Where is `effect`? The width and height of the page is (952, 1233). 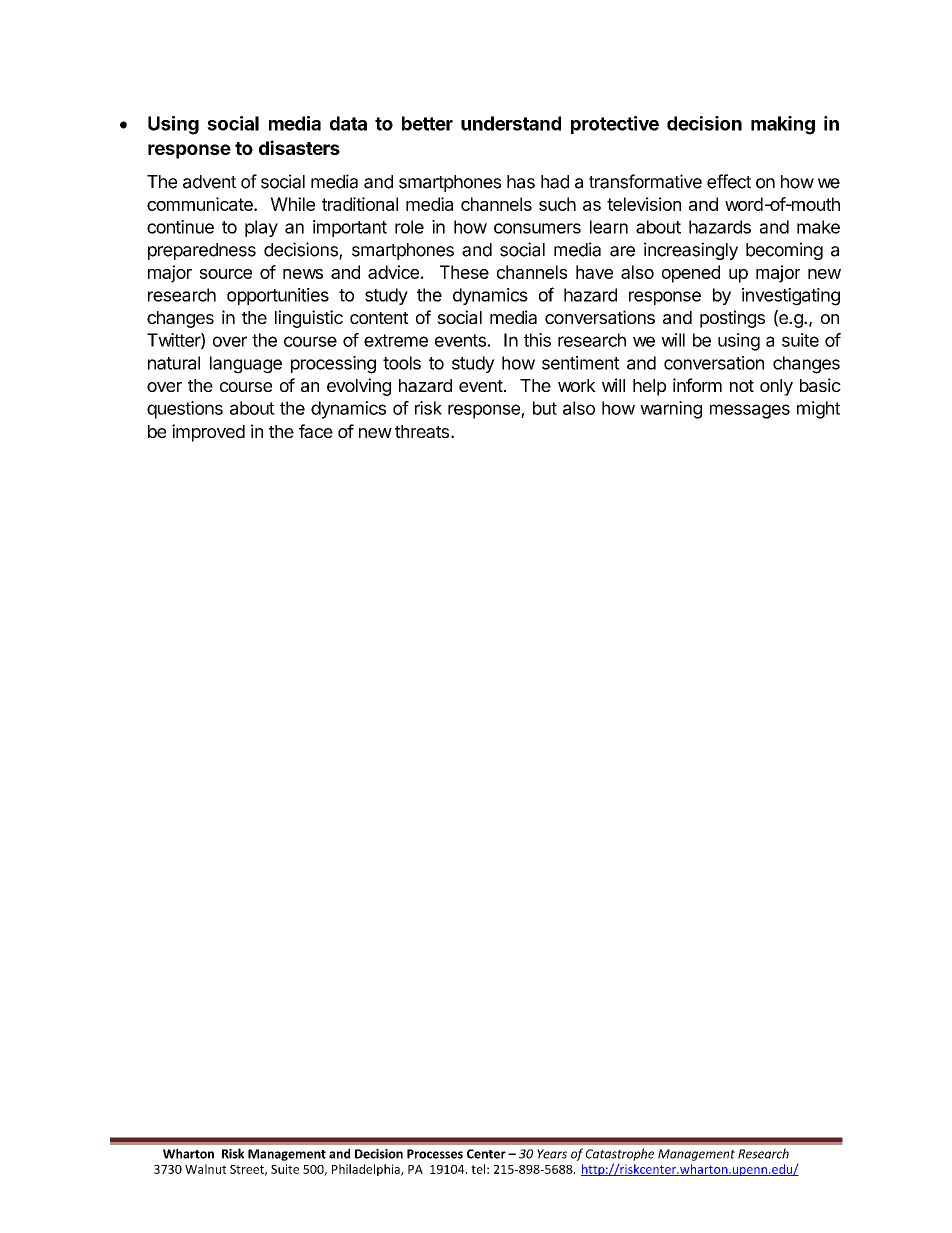 effect is located at coordinates (729, 181).
